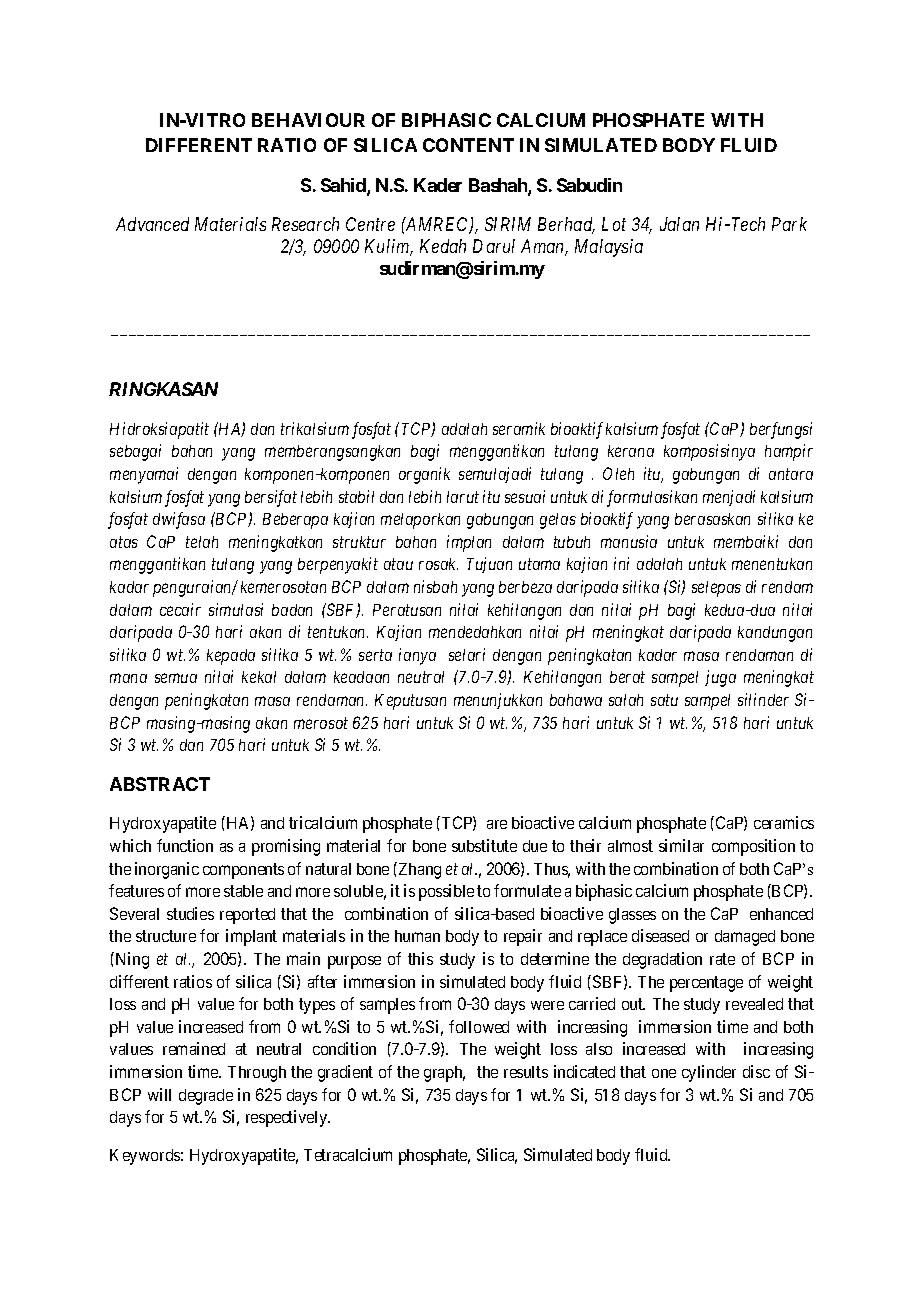 This page has height=1308, width=924. What do you see at coordinates (497, 824) in the page?
I see `are` at bounding box center [497, 824].
